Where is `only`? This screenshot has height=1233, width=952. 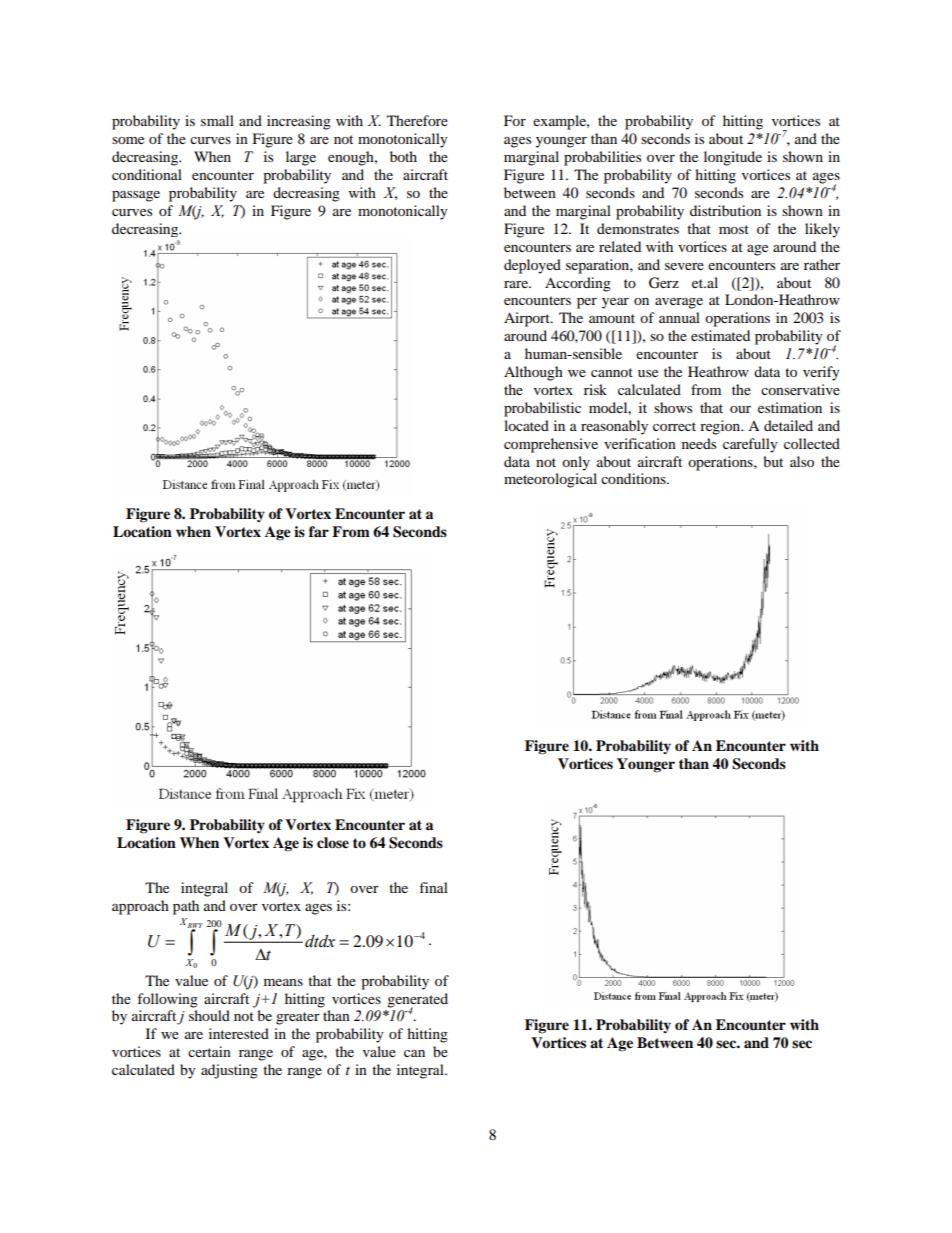
only is located at coordinates (576, 463).
